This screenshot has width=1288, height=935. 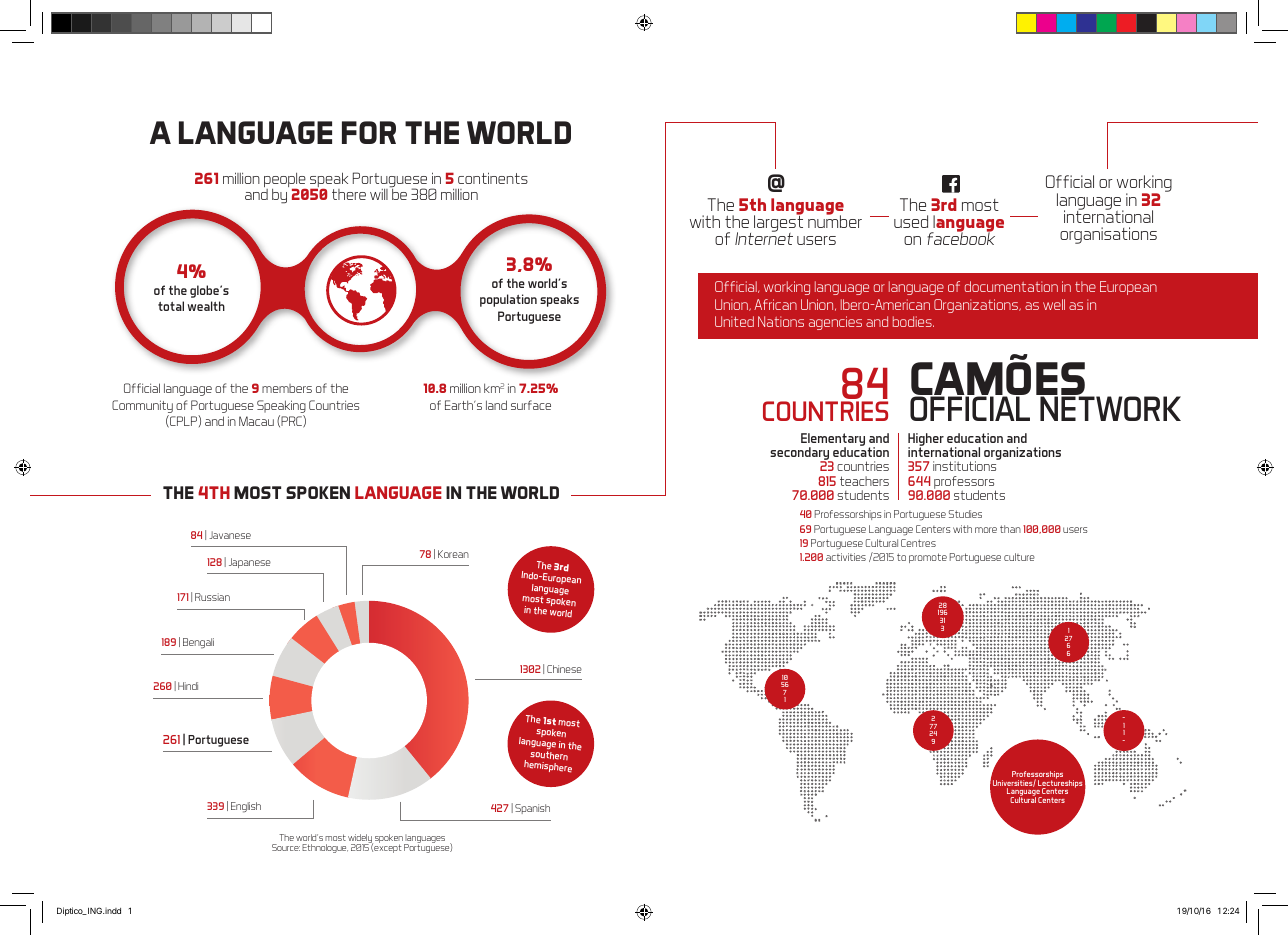 I want to click on population, so click(x=508, y=300).
